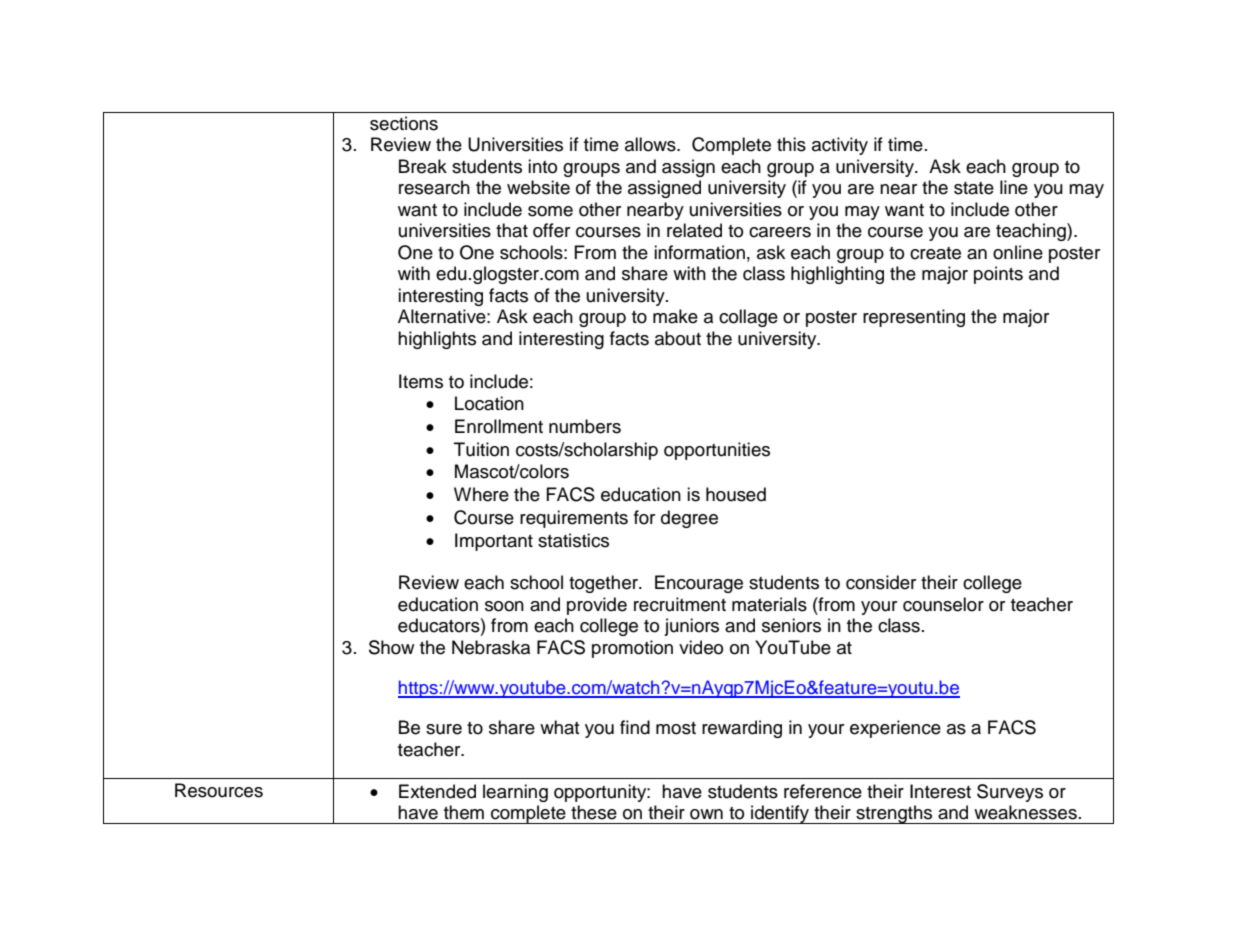 Image resolution: width=1233 pixels, height=952 pixels. What do you see at coordinates (881, 582) in the document?
I see `consider` at bounding box center [881, 582].
